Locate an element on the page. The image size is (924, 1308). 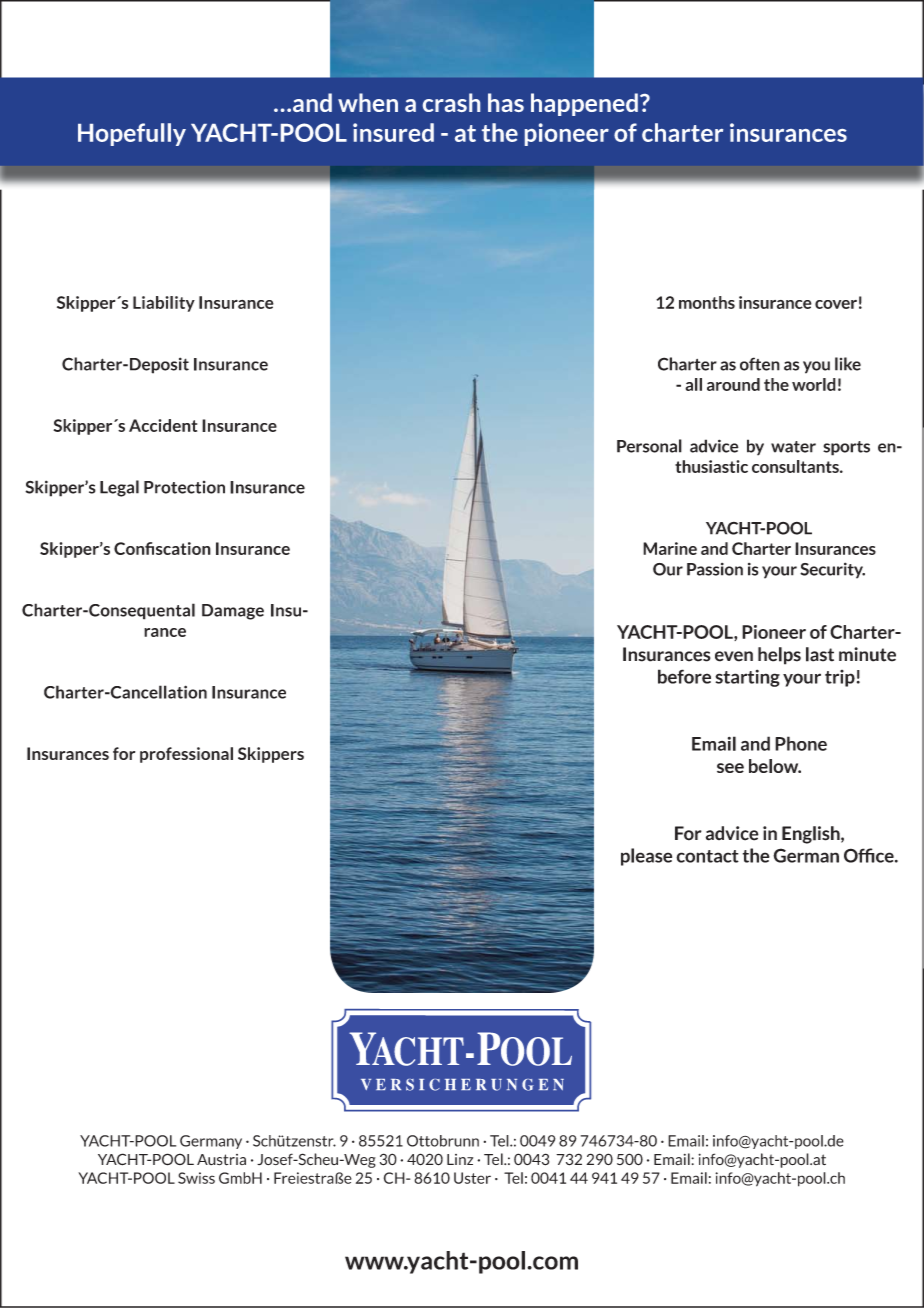
professional is located at coordinates (186, 755).
